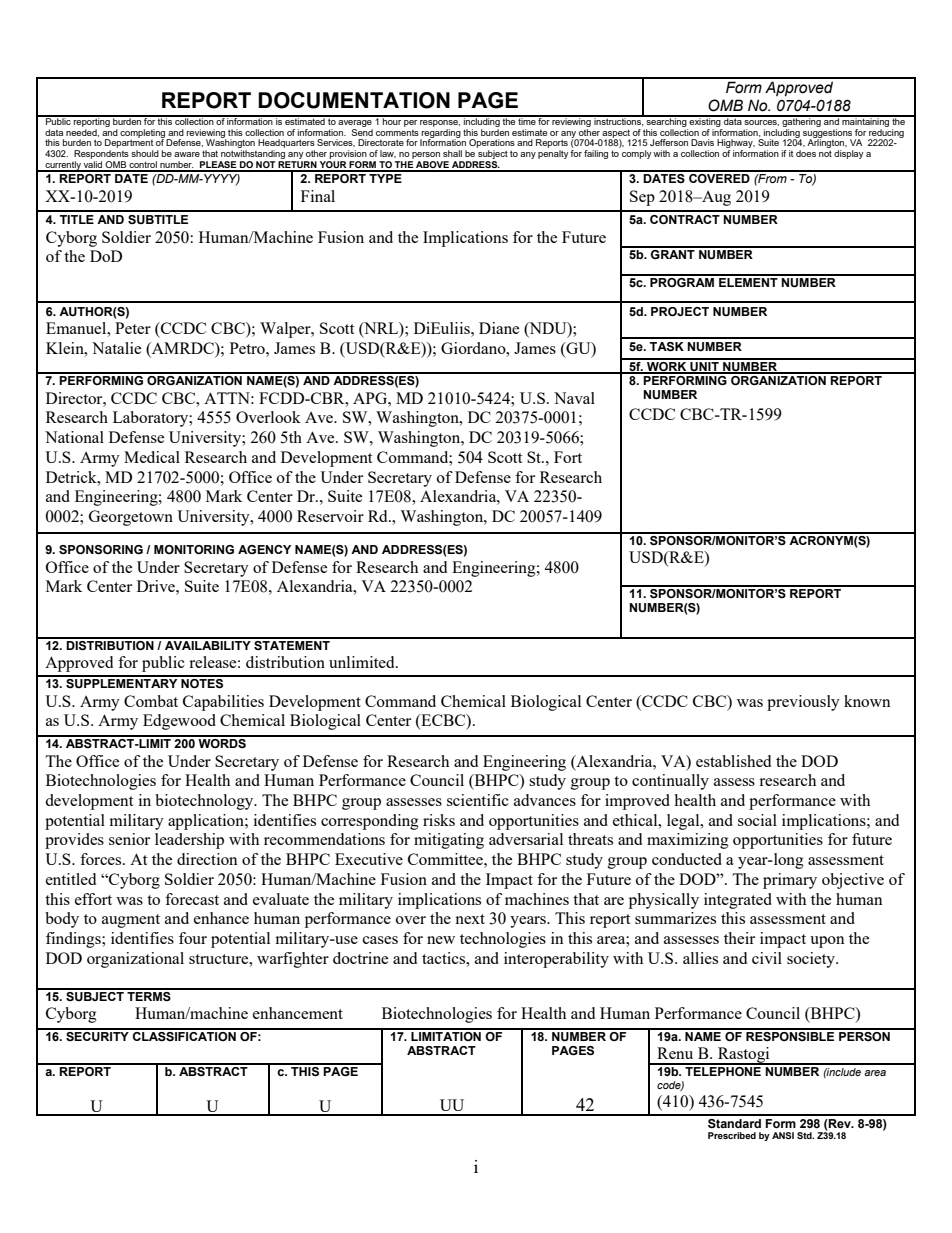  What do you see at coordinates (116, 348) in the screenshot?
I see `Natalie` at bounding box center [116, 348].
